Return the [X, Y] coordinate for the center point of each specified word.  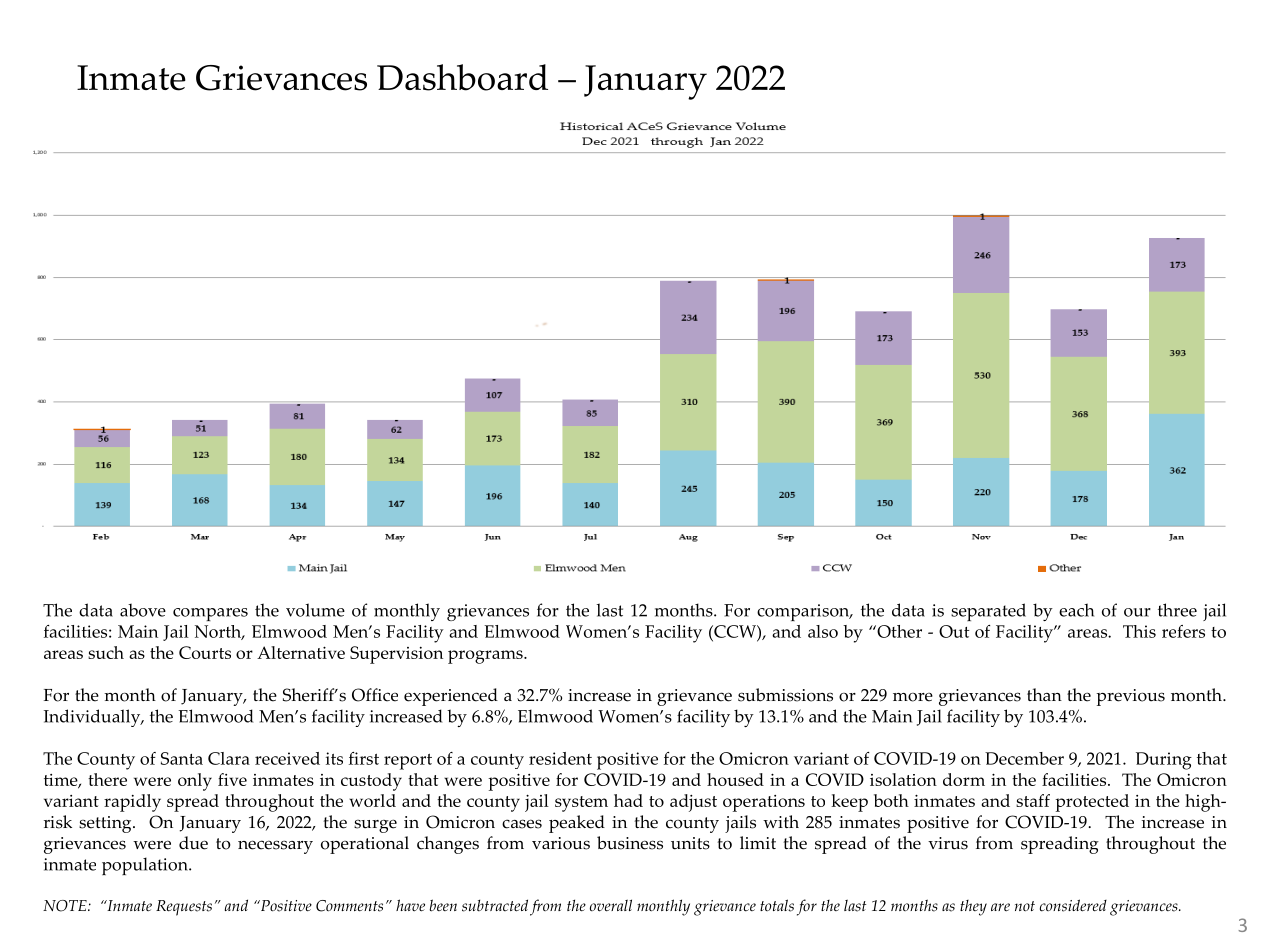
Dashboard [462, 77]
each [1076, 610]
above [143, 610]
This [1139, 631]
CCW [735, 631]
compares [210, 614]
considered [1073, 905]
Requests [184, 908]
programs [486, 657]
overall [611, 905]
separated [988, 612]
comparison [804, 612]
